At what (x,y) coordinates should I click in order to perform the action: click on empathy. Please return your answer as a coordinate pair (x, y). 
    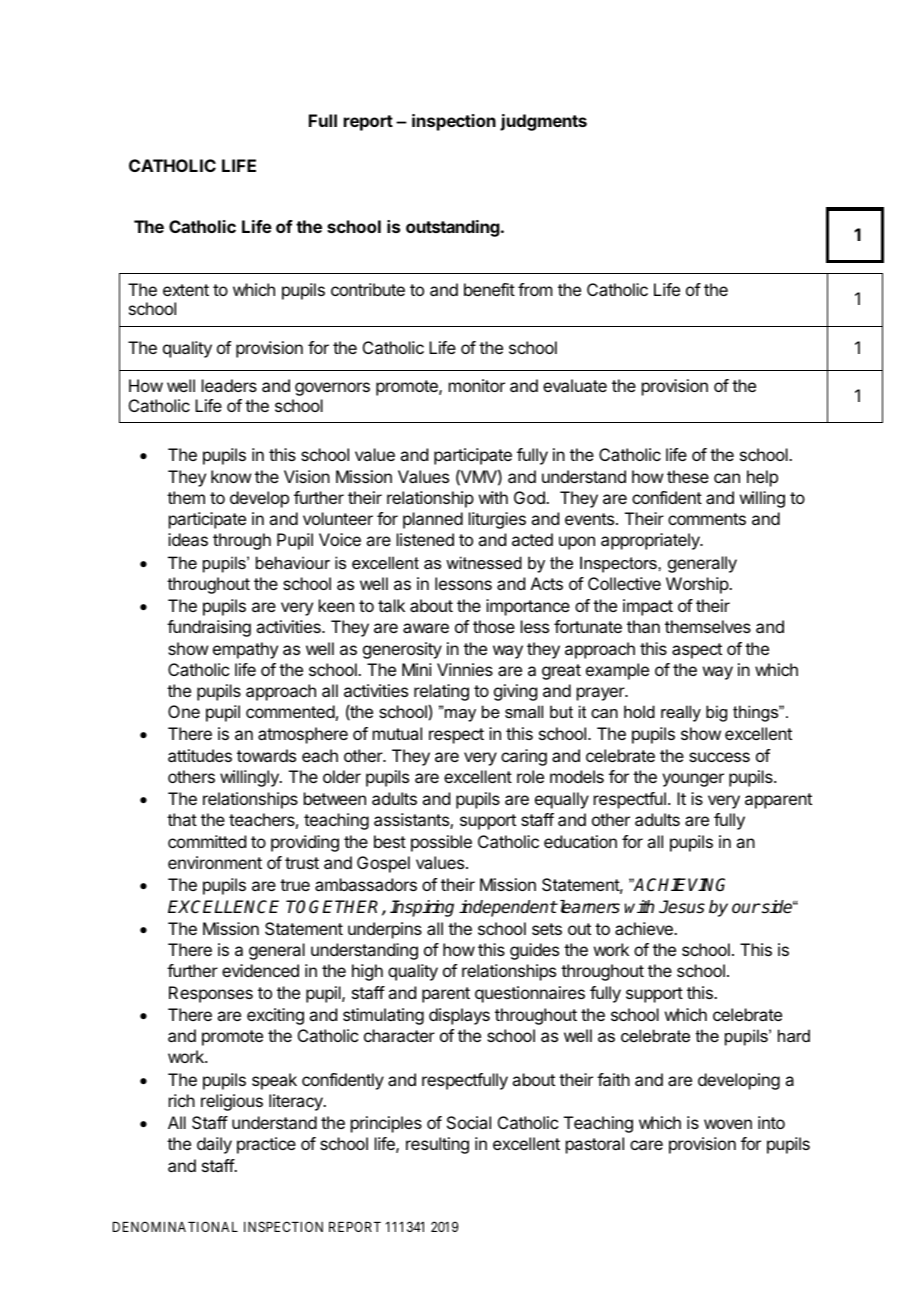
    Looking at the image, I should click on (245, 650).
